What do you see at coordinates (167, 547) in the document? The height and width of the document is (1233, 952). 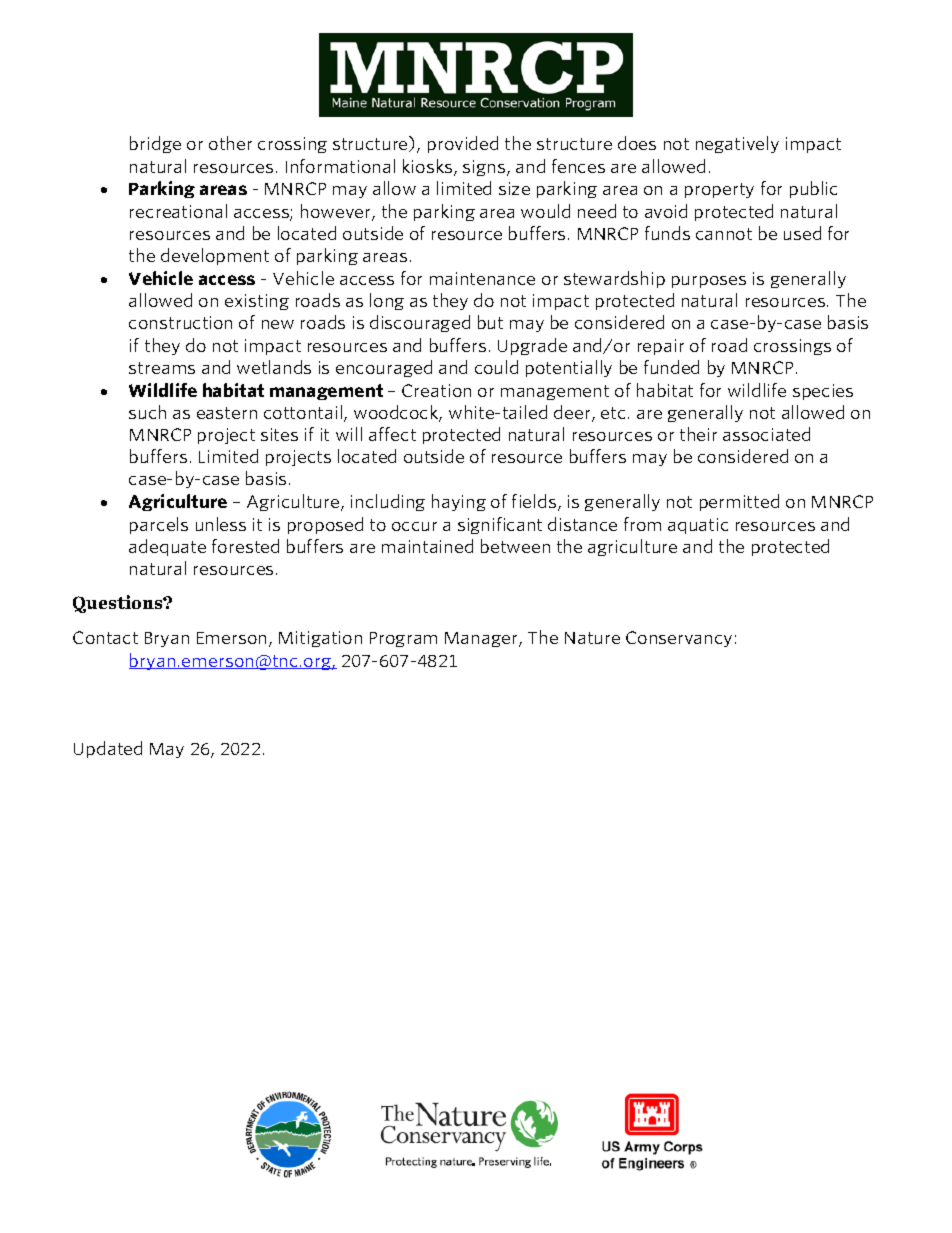 I see `adequate` at bounding box center [167, 547].
